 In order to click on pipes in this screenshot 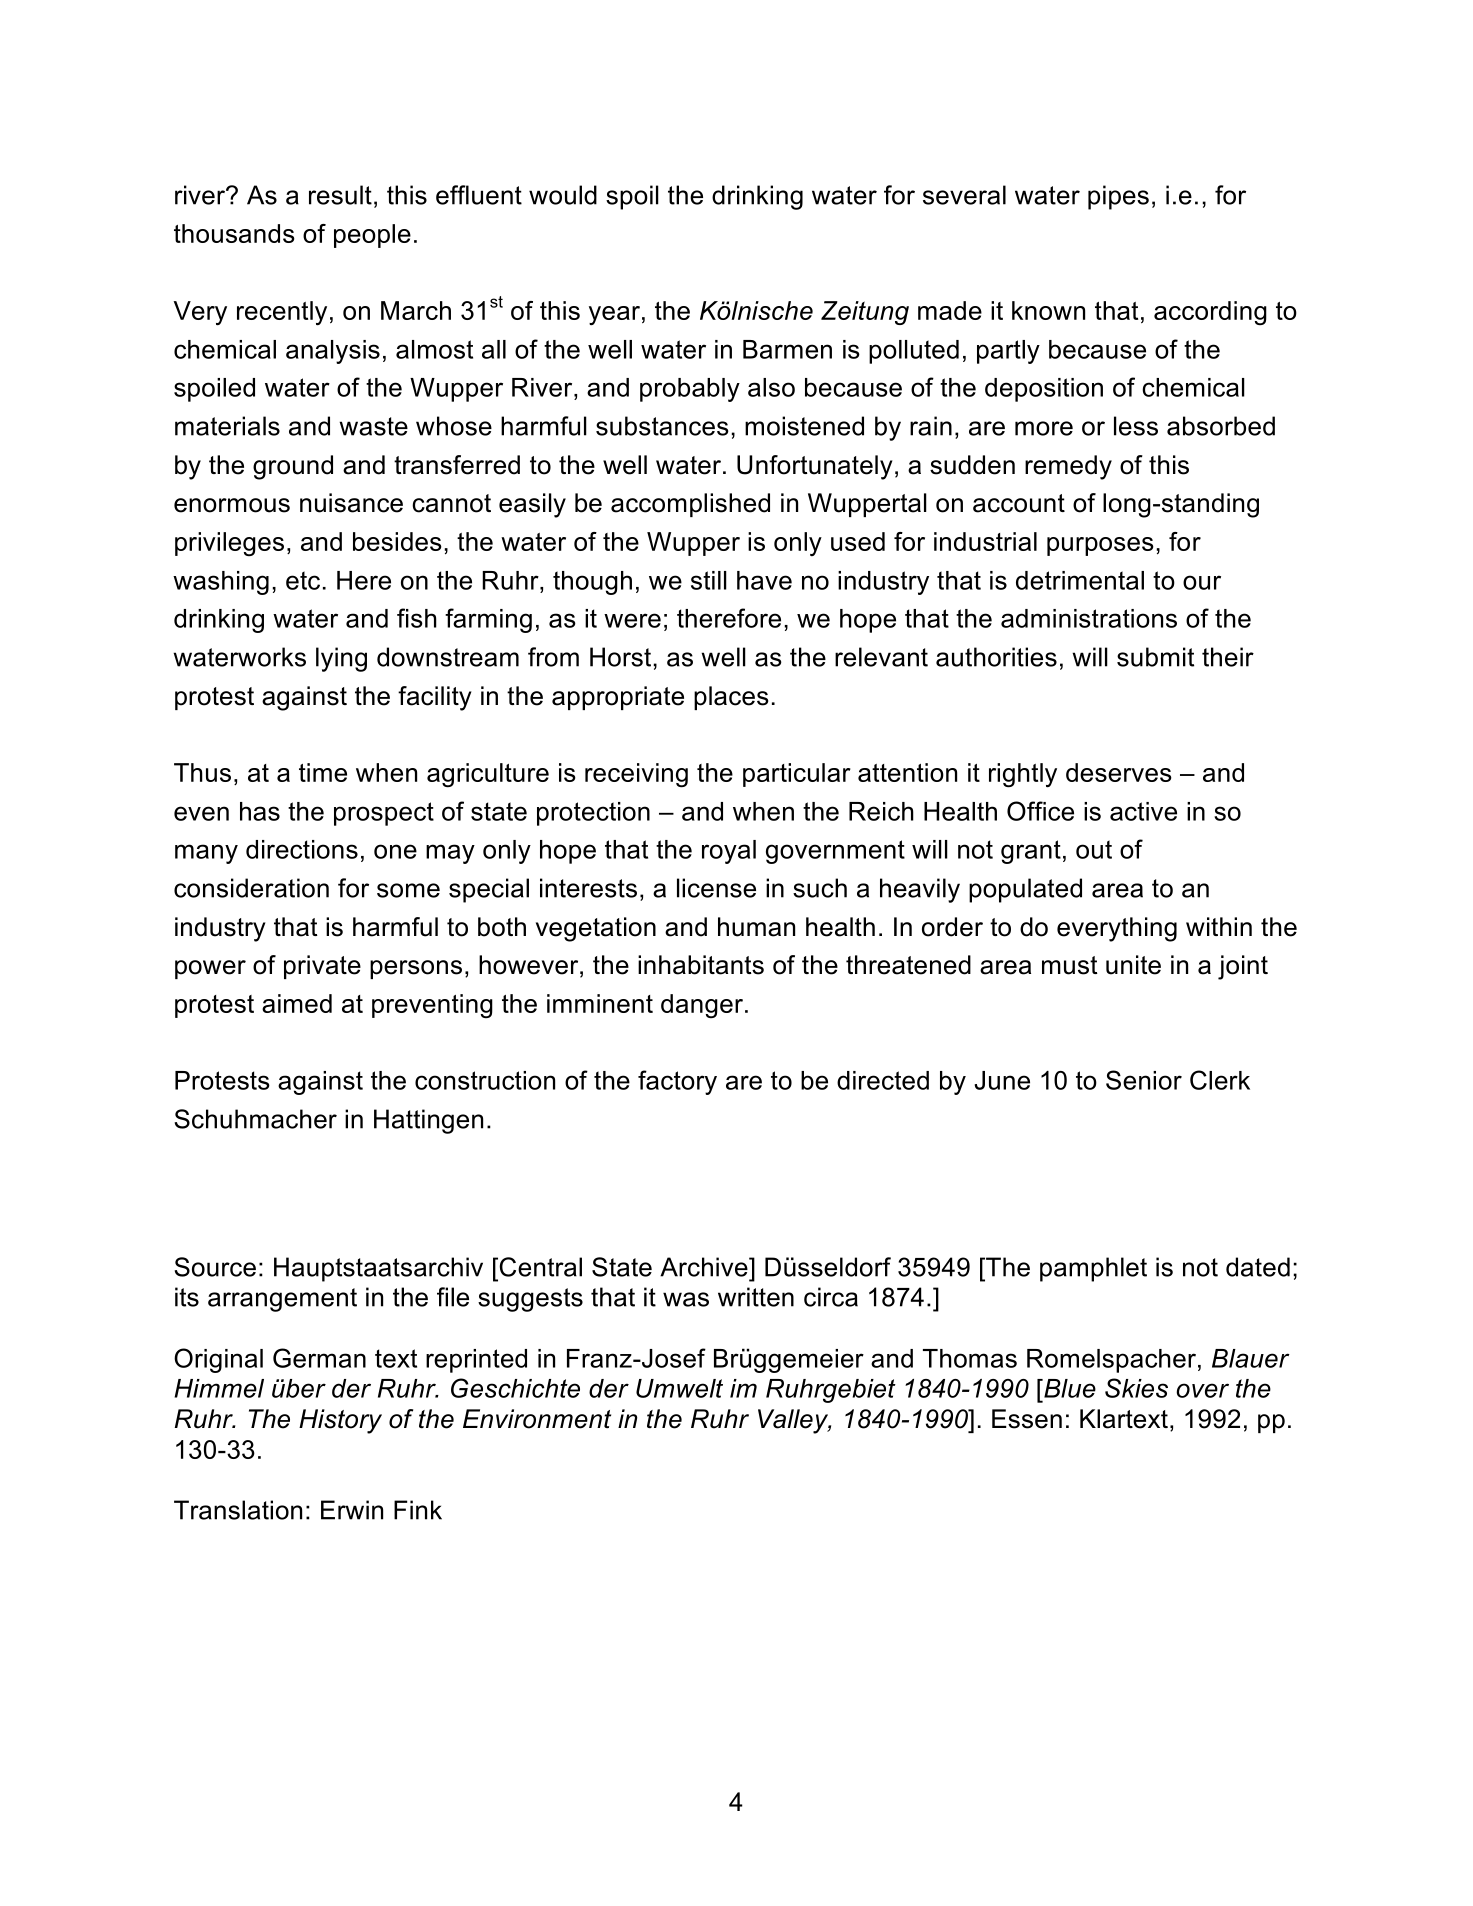, I will do `click(1118, 197)`.
